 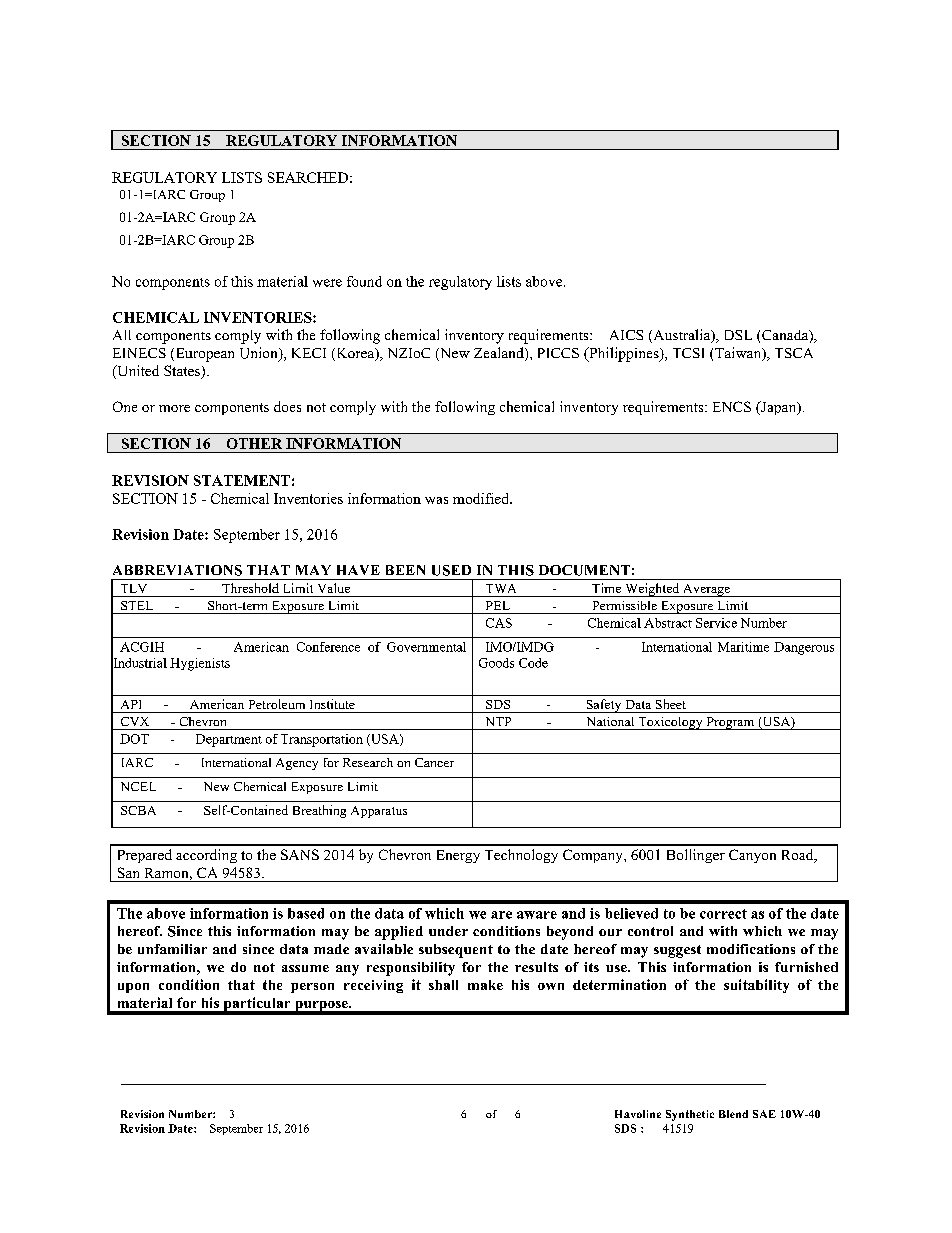 I want to click on make, so click(x=485, y=985).
